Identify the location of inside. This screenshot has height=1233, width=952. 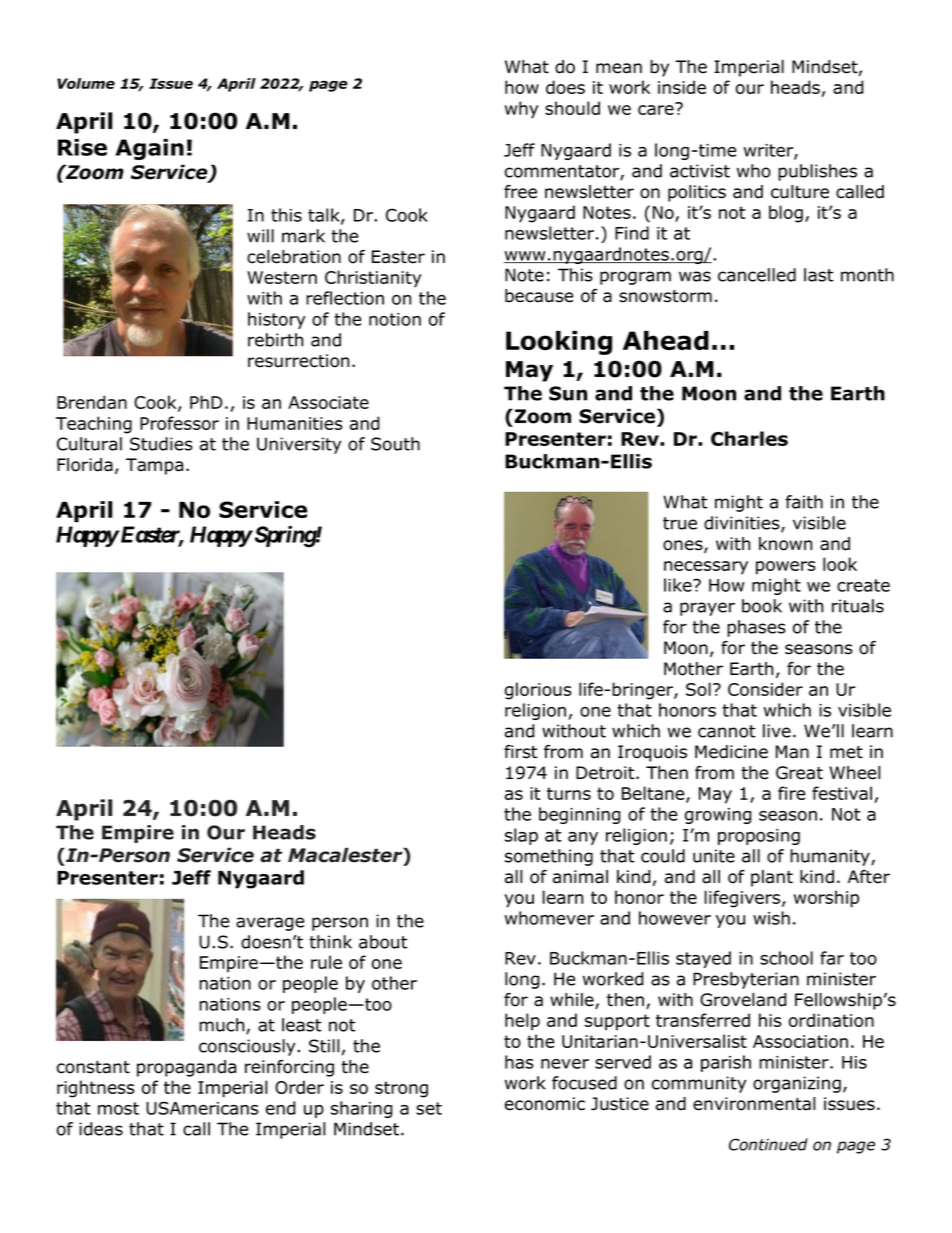
(682, 87).
